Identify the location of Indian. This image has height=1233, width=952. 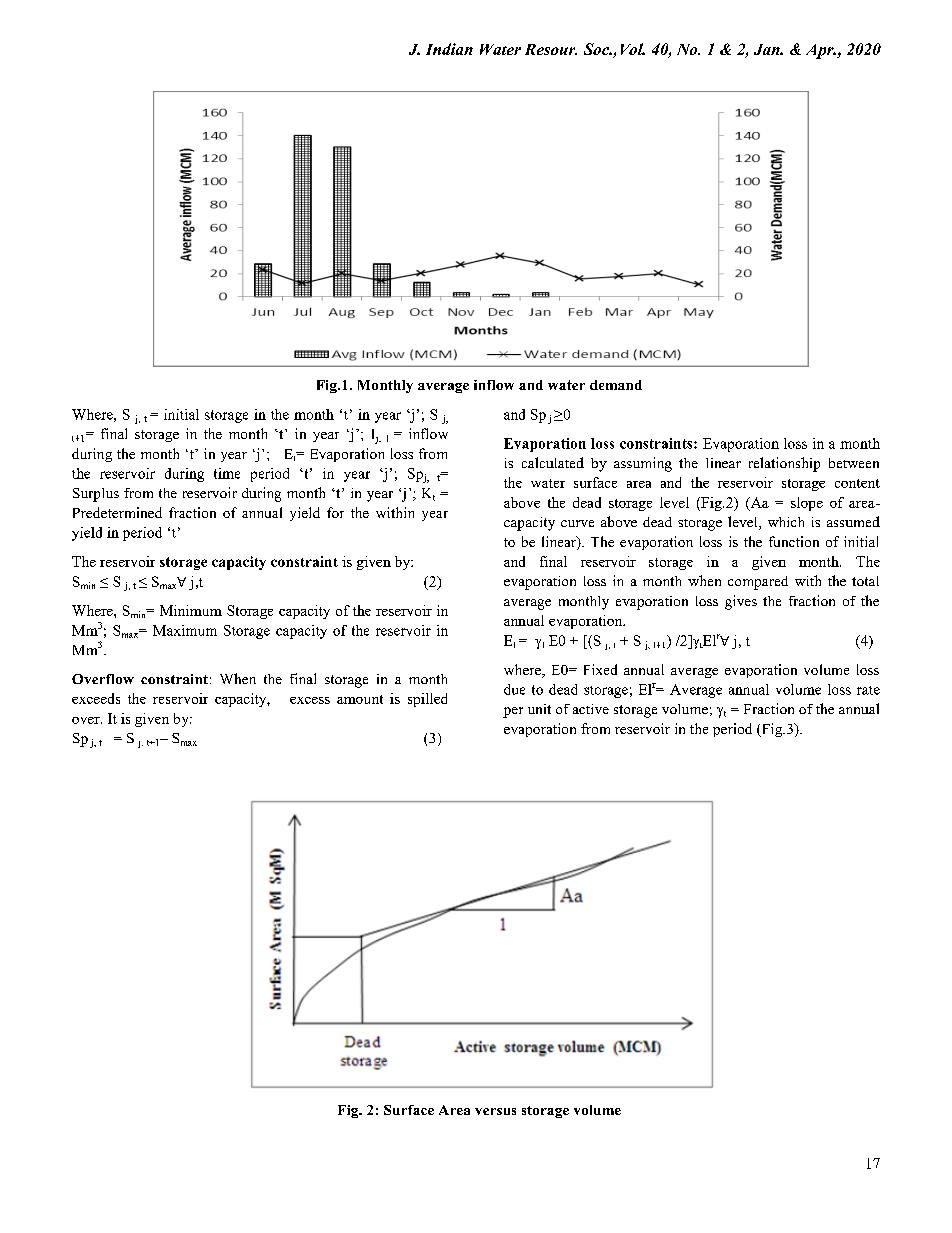
(449, 49).
